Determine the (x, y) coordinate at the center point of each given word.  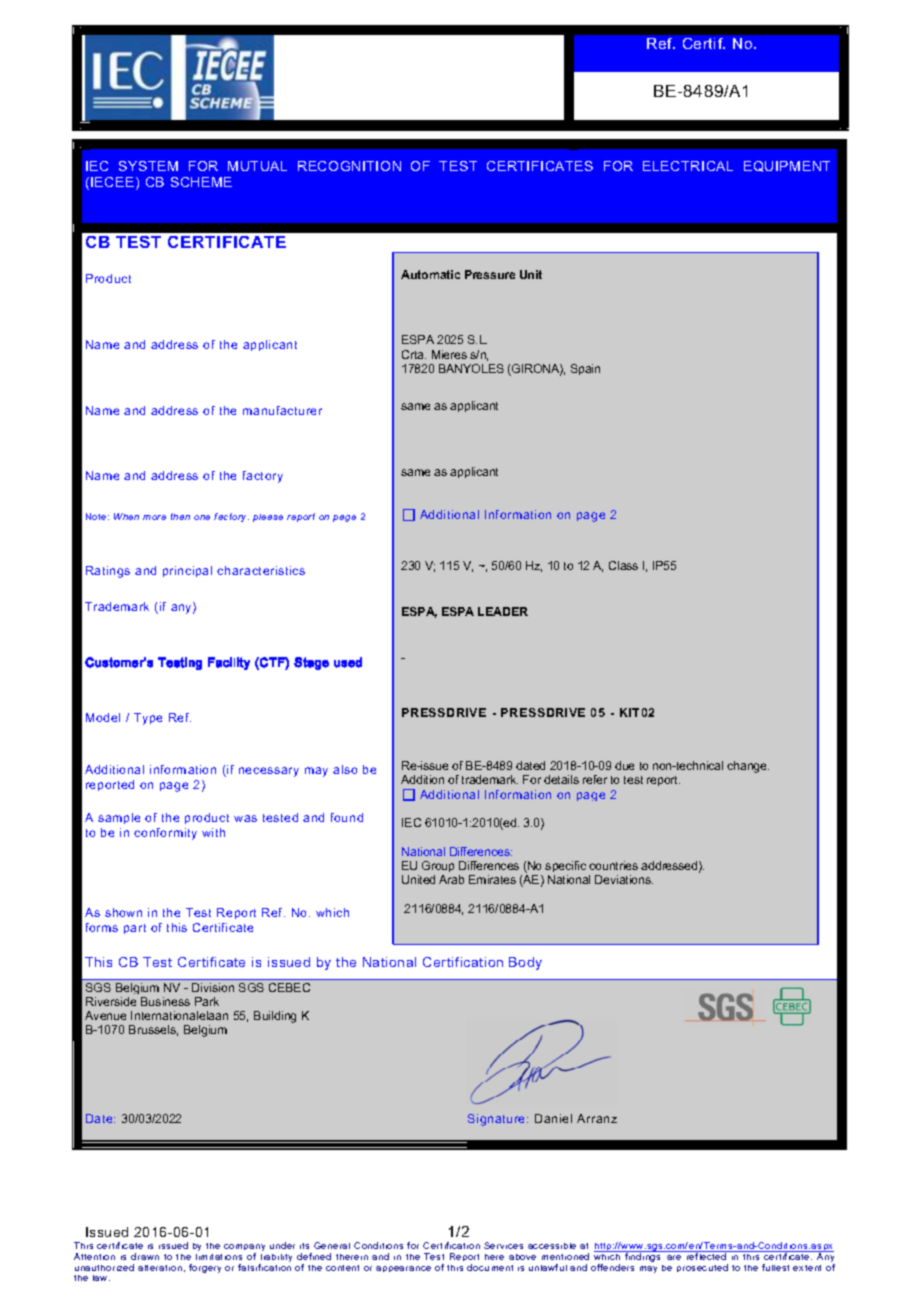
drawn (145, 1256)
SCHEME (201, 182)
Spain (585, 369)
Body (525, 963)
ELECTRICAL (688, 166)
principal (187, 571)
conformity (165, 834)
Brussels (153, 1030)
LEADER (503, 611)
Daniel (553, 1118)
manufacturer (282, 410)
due (624, 765)
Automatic (430, 274)
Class (623, 565)
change (748, 767)
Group (438, 866)
